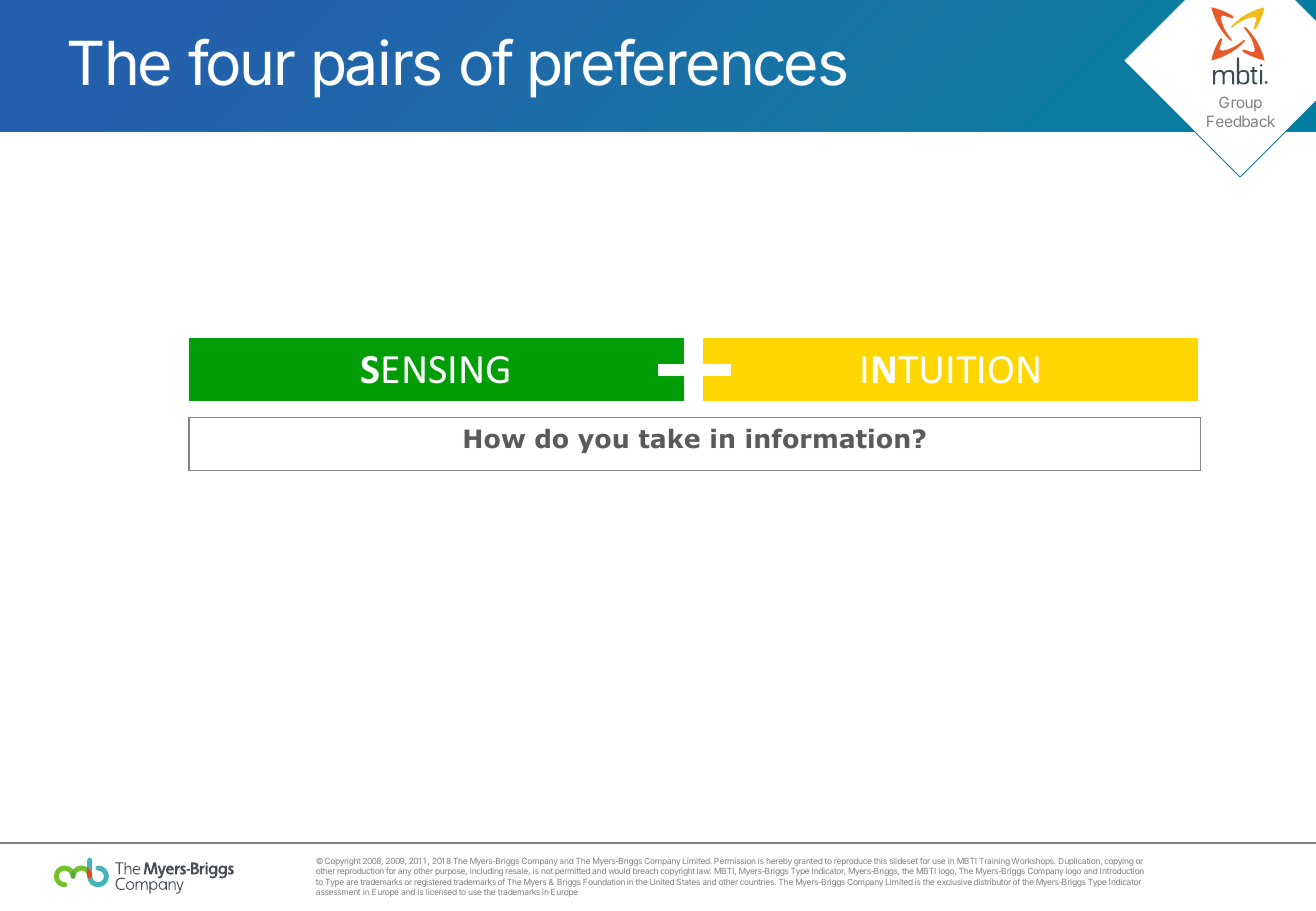 The width and height of the screenshot is (1316, 911). What do you see at coordinates (951, 369) in the screenshot?
I see `INTUITION` at bounding box center [951, 369].
